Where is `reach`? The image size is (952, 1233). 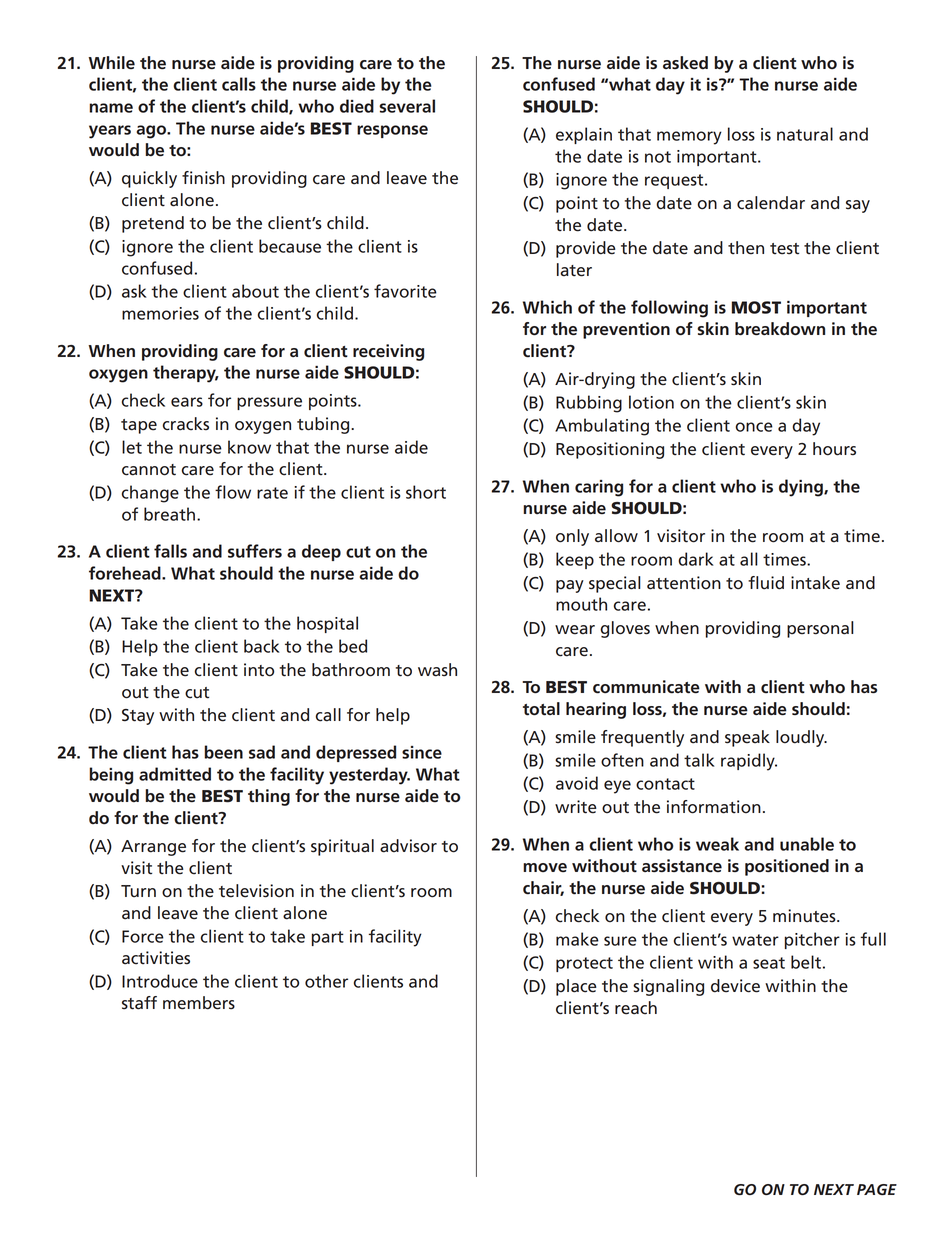
reach is located at coordinates (636, 1008).
